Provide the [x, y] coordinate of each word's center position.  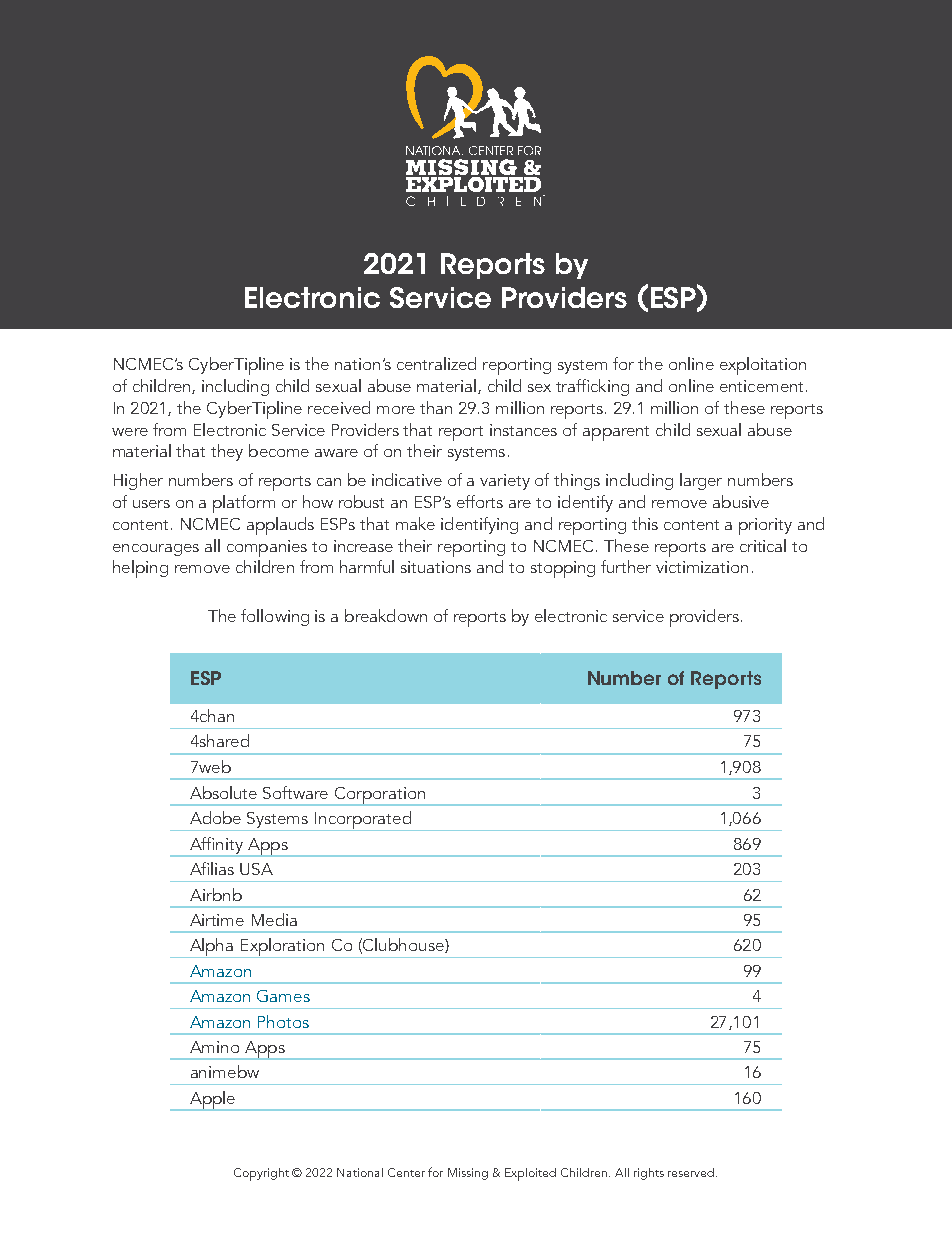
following [275, 617]
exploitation [763, 366]
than [436, 407]
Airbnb [216, 894]
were [130, 432]
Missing [468, 1174]
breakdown [386, 615]
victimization [702, 567]
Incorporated [363, 821]
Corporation [380, 796]
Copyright [261, 1174]
